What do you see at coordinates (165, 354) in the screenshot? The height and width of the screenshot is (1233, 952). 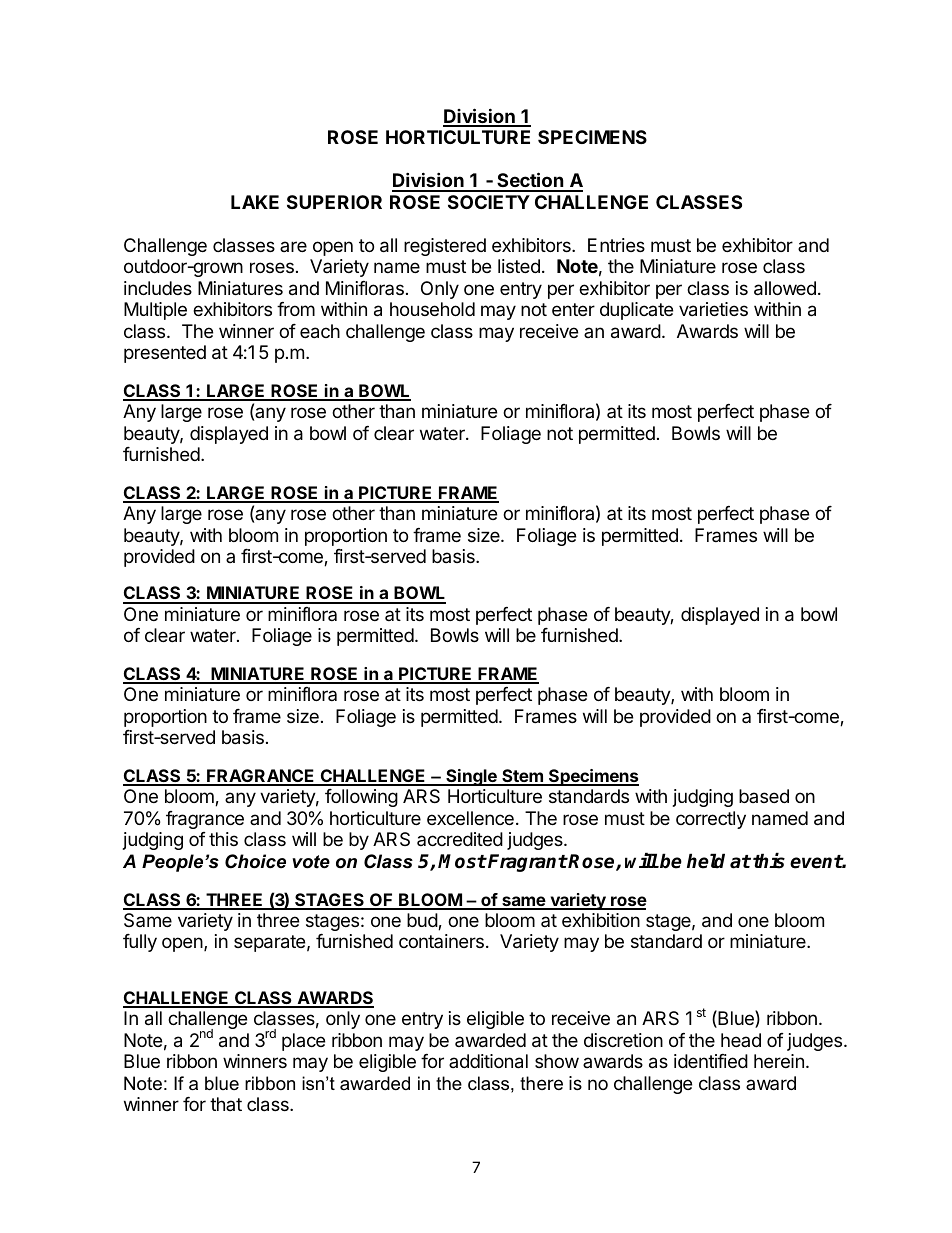 I see `presented` at bounding box center [165, 354].
